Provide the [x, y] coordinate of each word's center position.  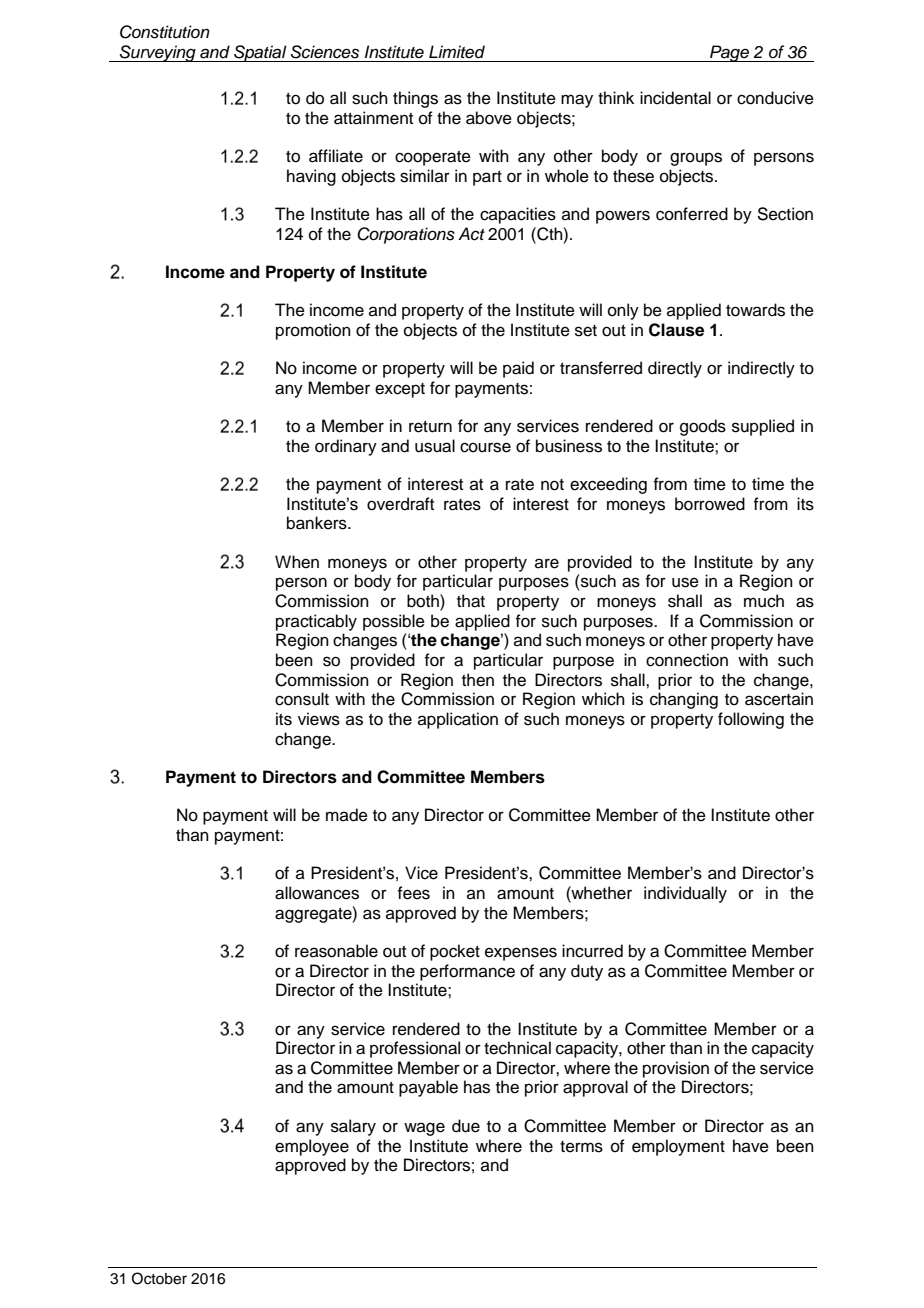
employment [678, 1147]
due [466, 1126]
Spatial [260, 53]
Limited [457, 52]
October [159, 1278]
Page [729, 53]
